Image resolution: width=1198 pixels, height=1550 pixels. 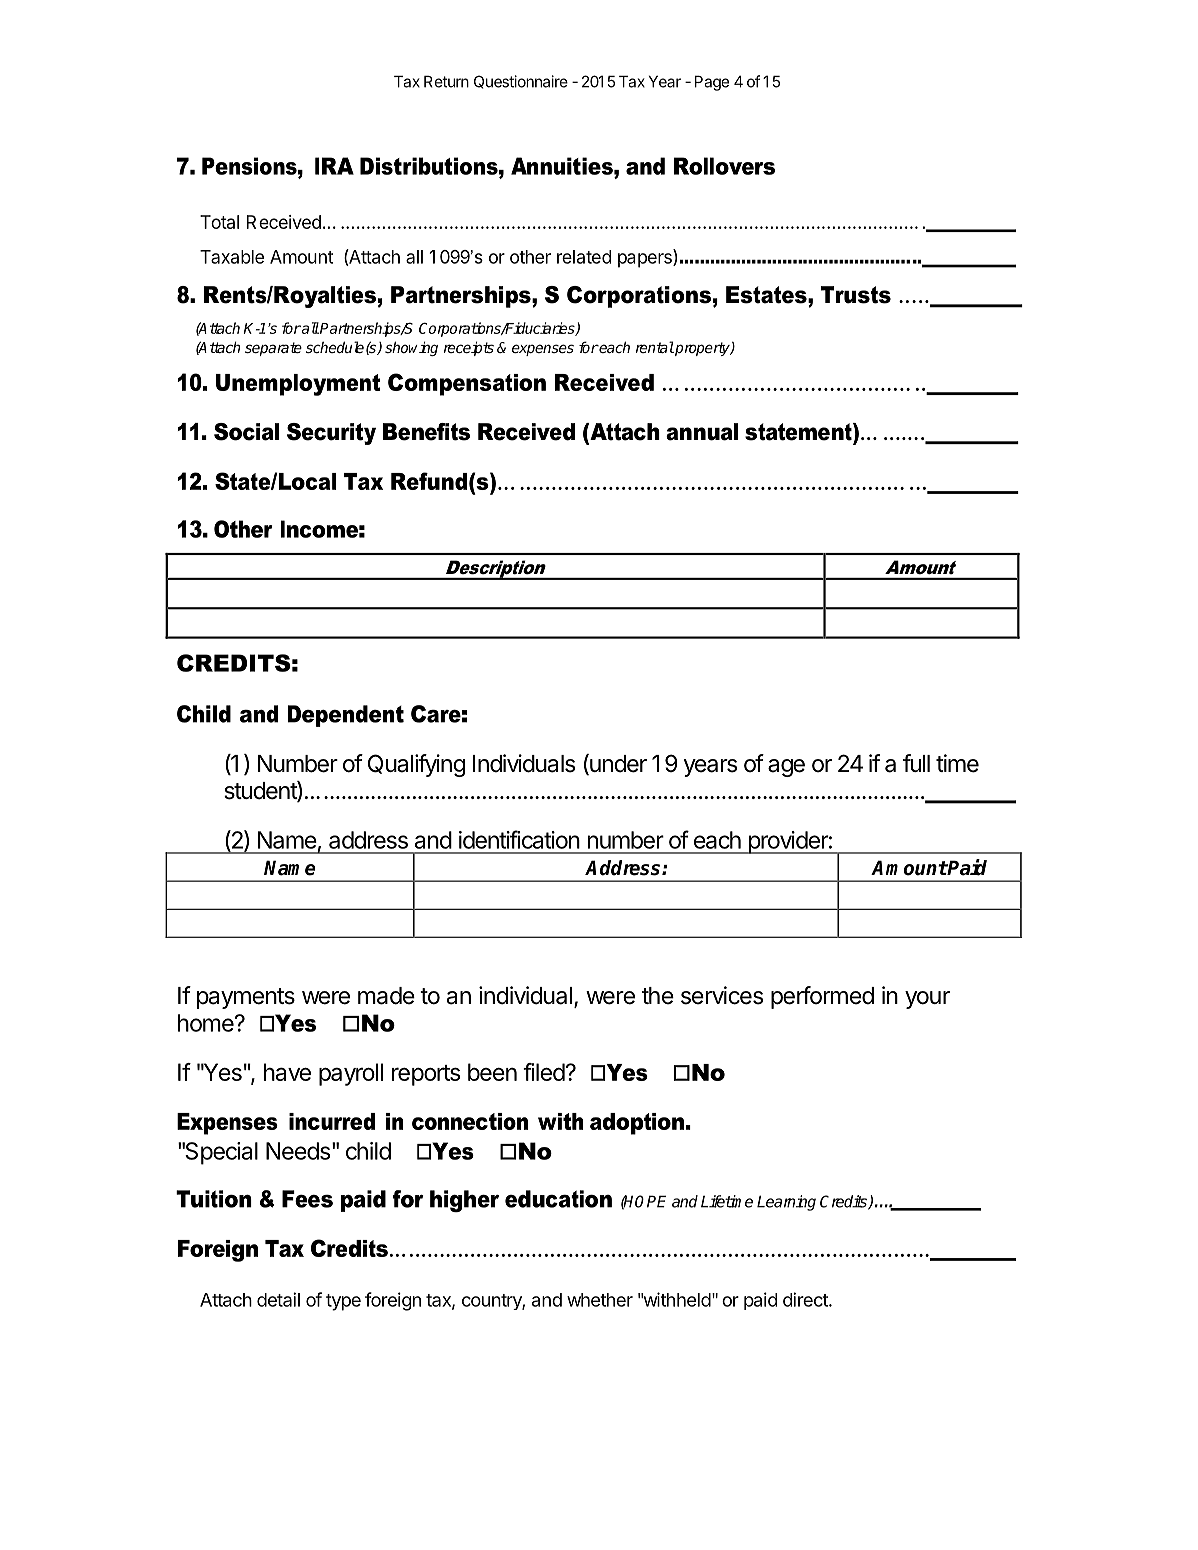 I want to click on Rollovers, so click(x=724, y=166).
